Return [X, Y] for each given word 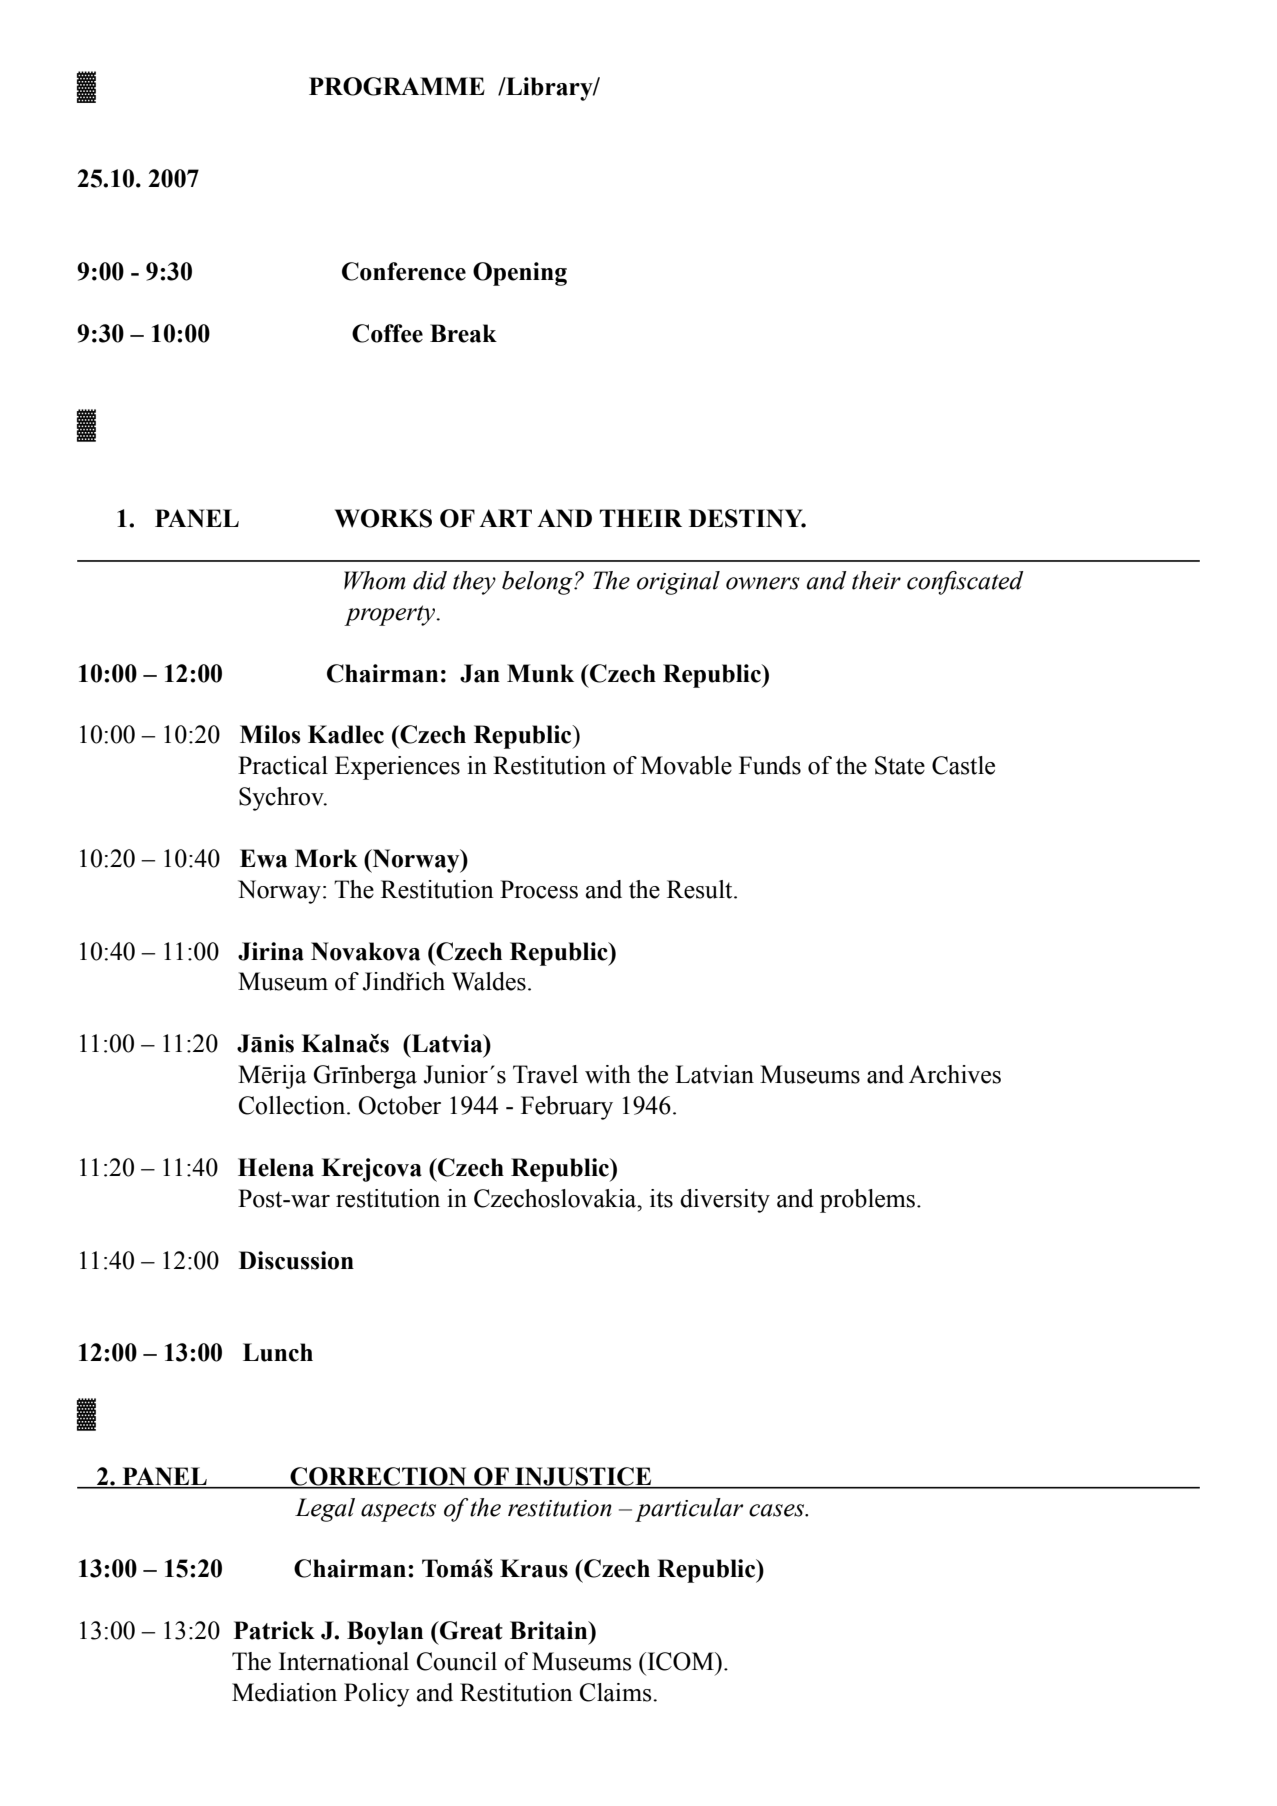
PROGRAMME [397, 86]
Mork [326, 858]
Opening [520, 274]
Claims [617, 1692]
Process [539, 889]
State [900, 765]
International [344, 1661]
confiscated [965, 583]
